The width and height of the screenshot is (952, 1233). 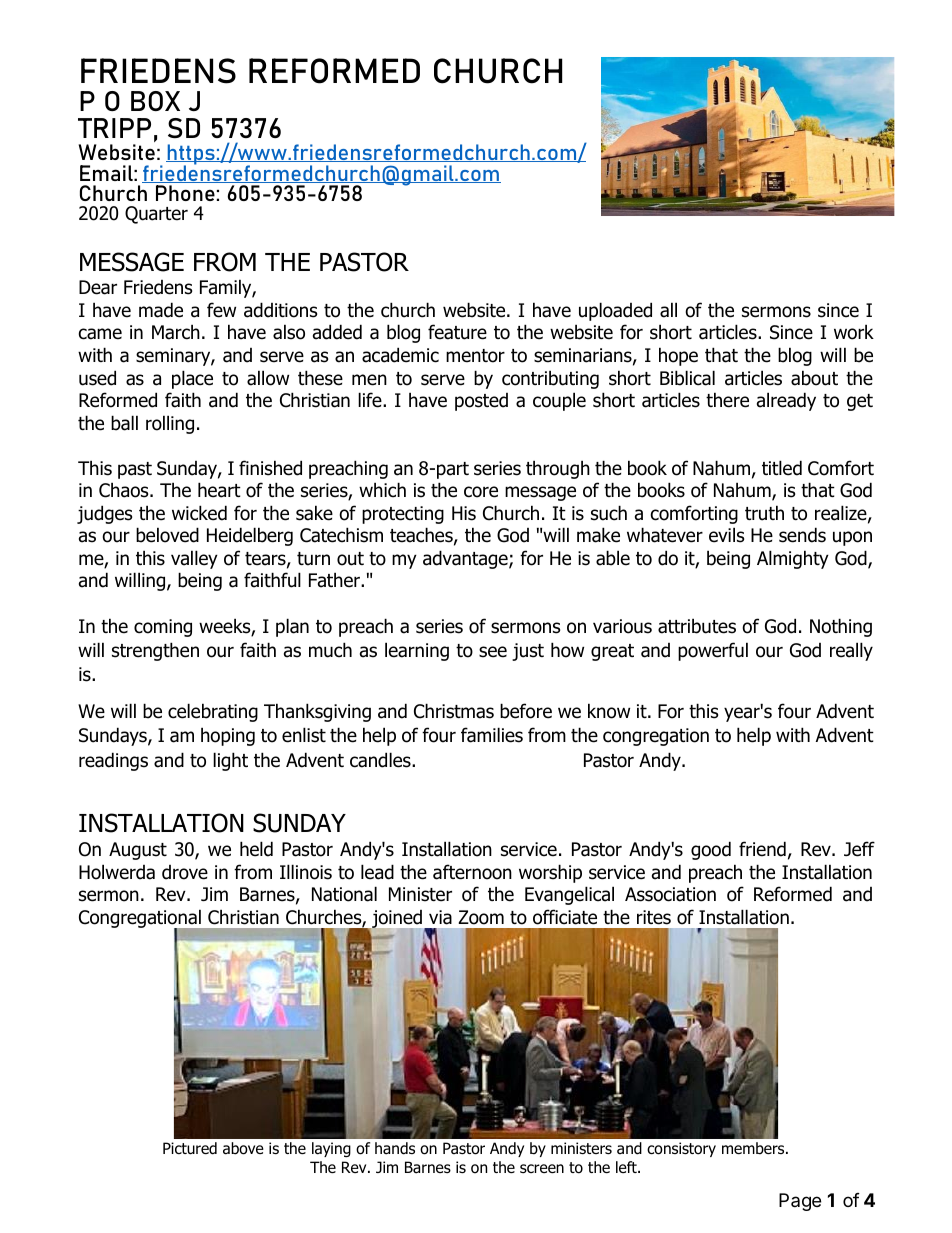 I want to click on titled, so click(x=782, y=468).
